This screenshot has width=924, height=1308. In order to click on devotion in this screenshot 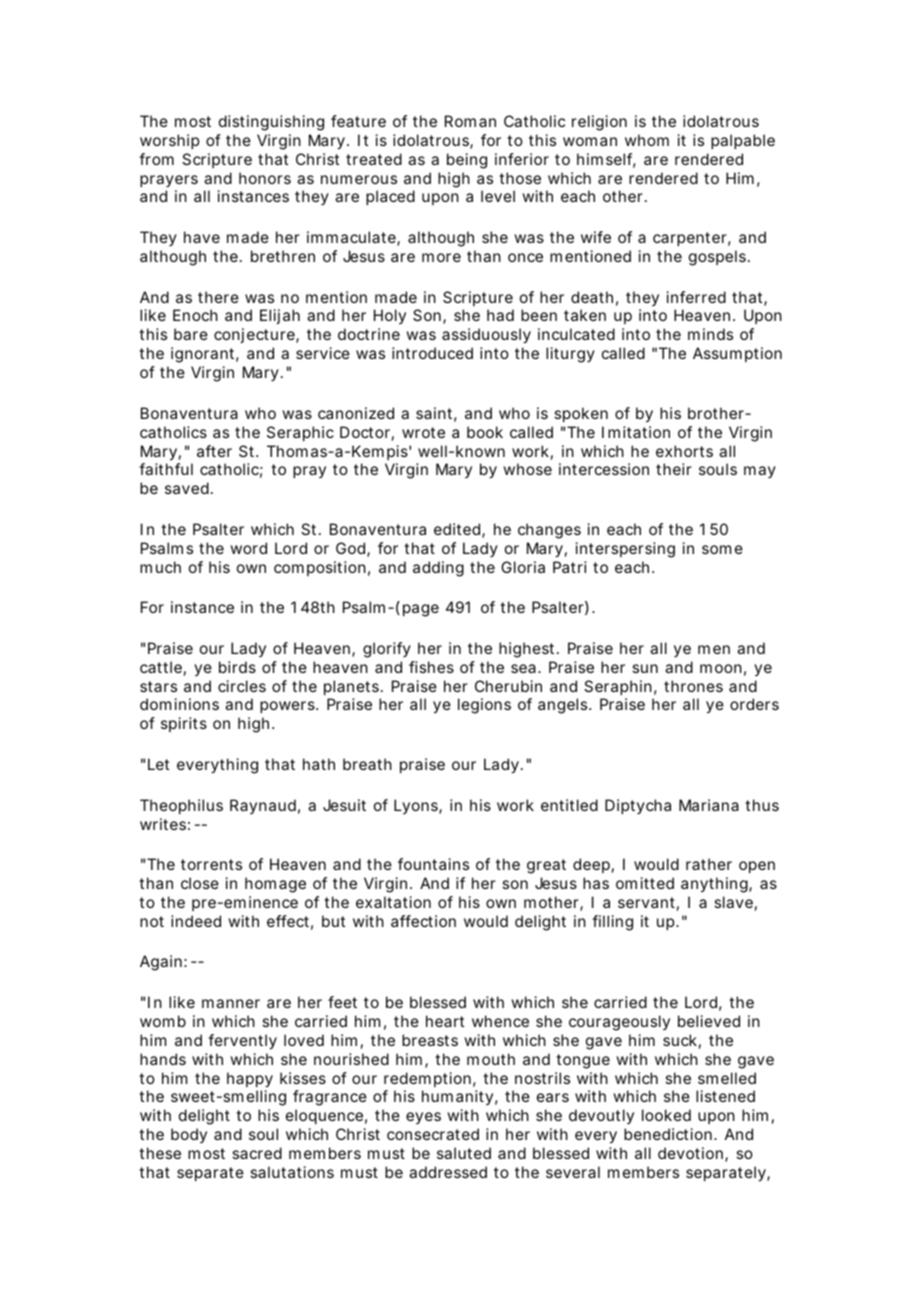, I will do `click(692, 1154)`.
